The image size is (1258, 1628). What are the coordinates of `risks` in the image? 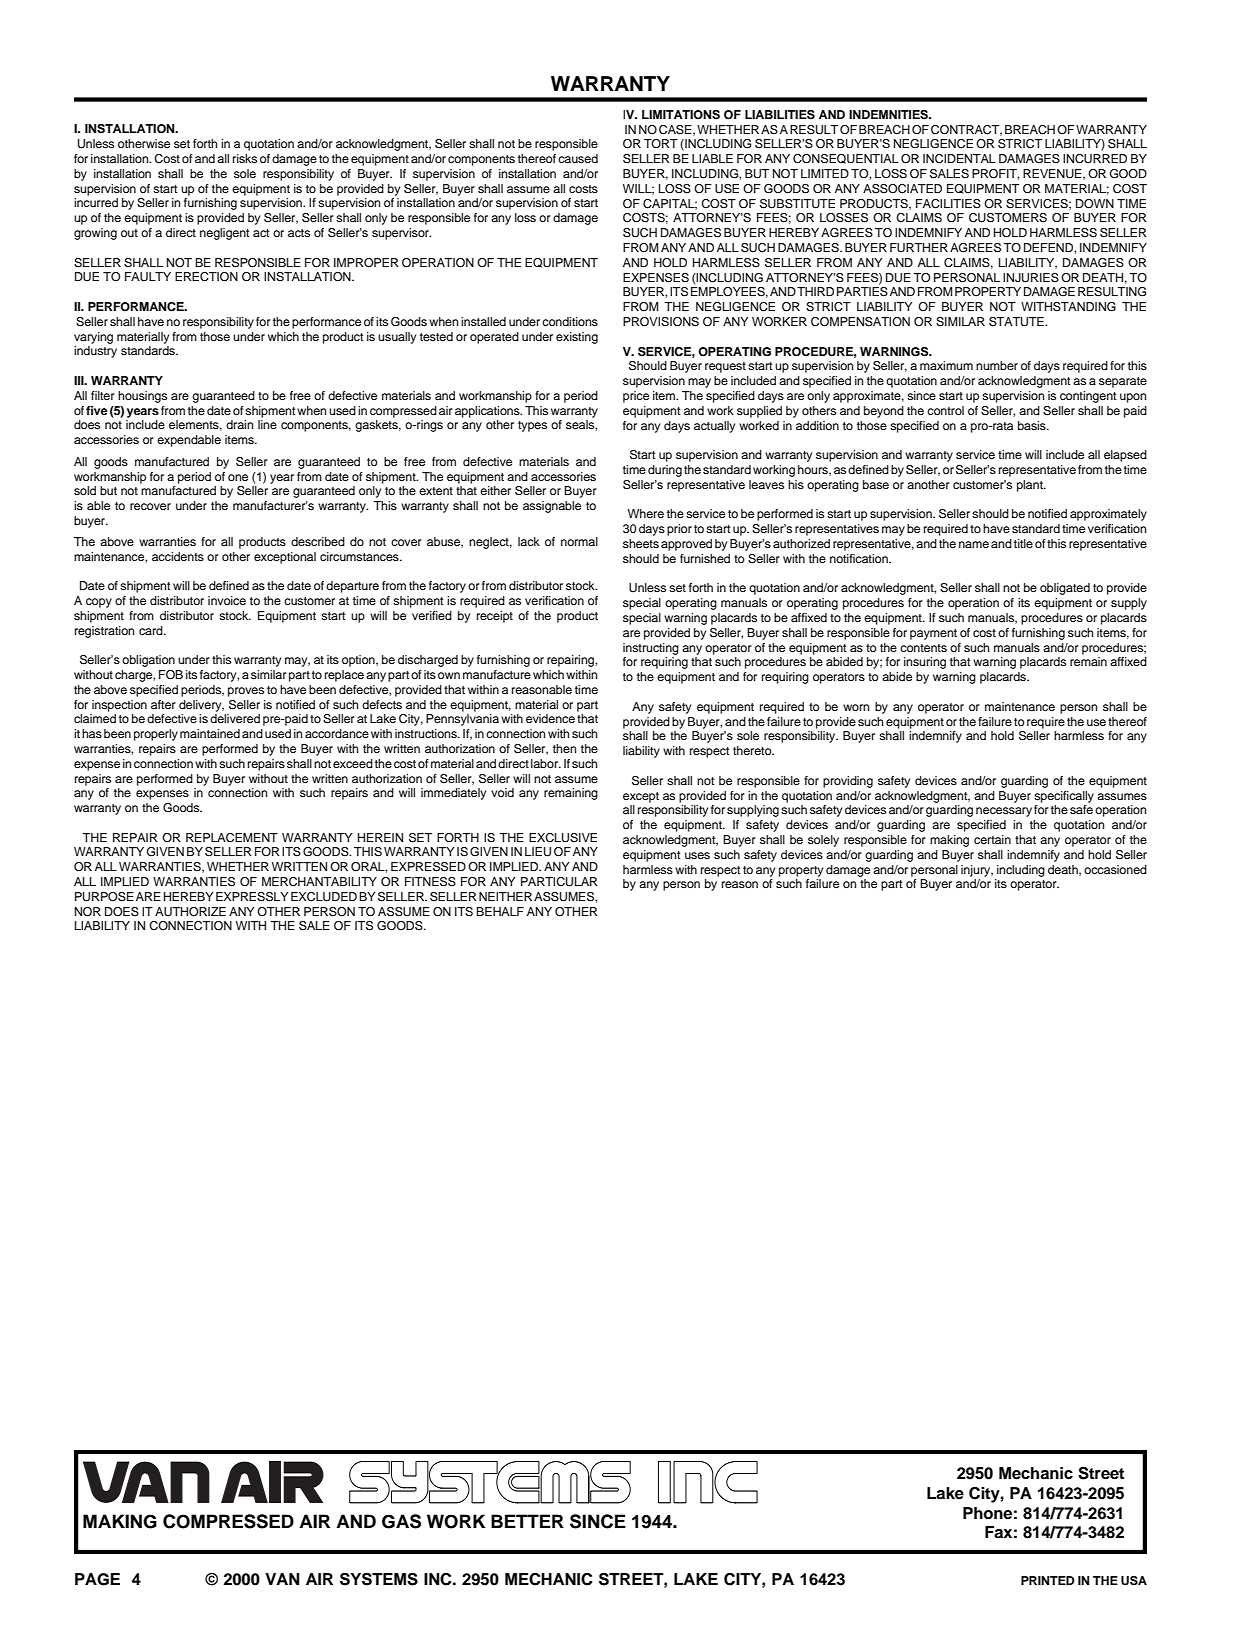 It's located at (245, 158).
